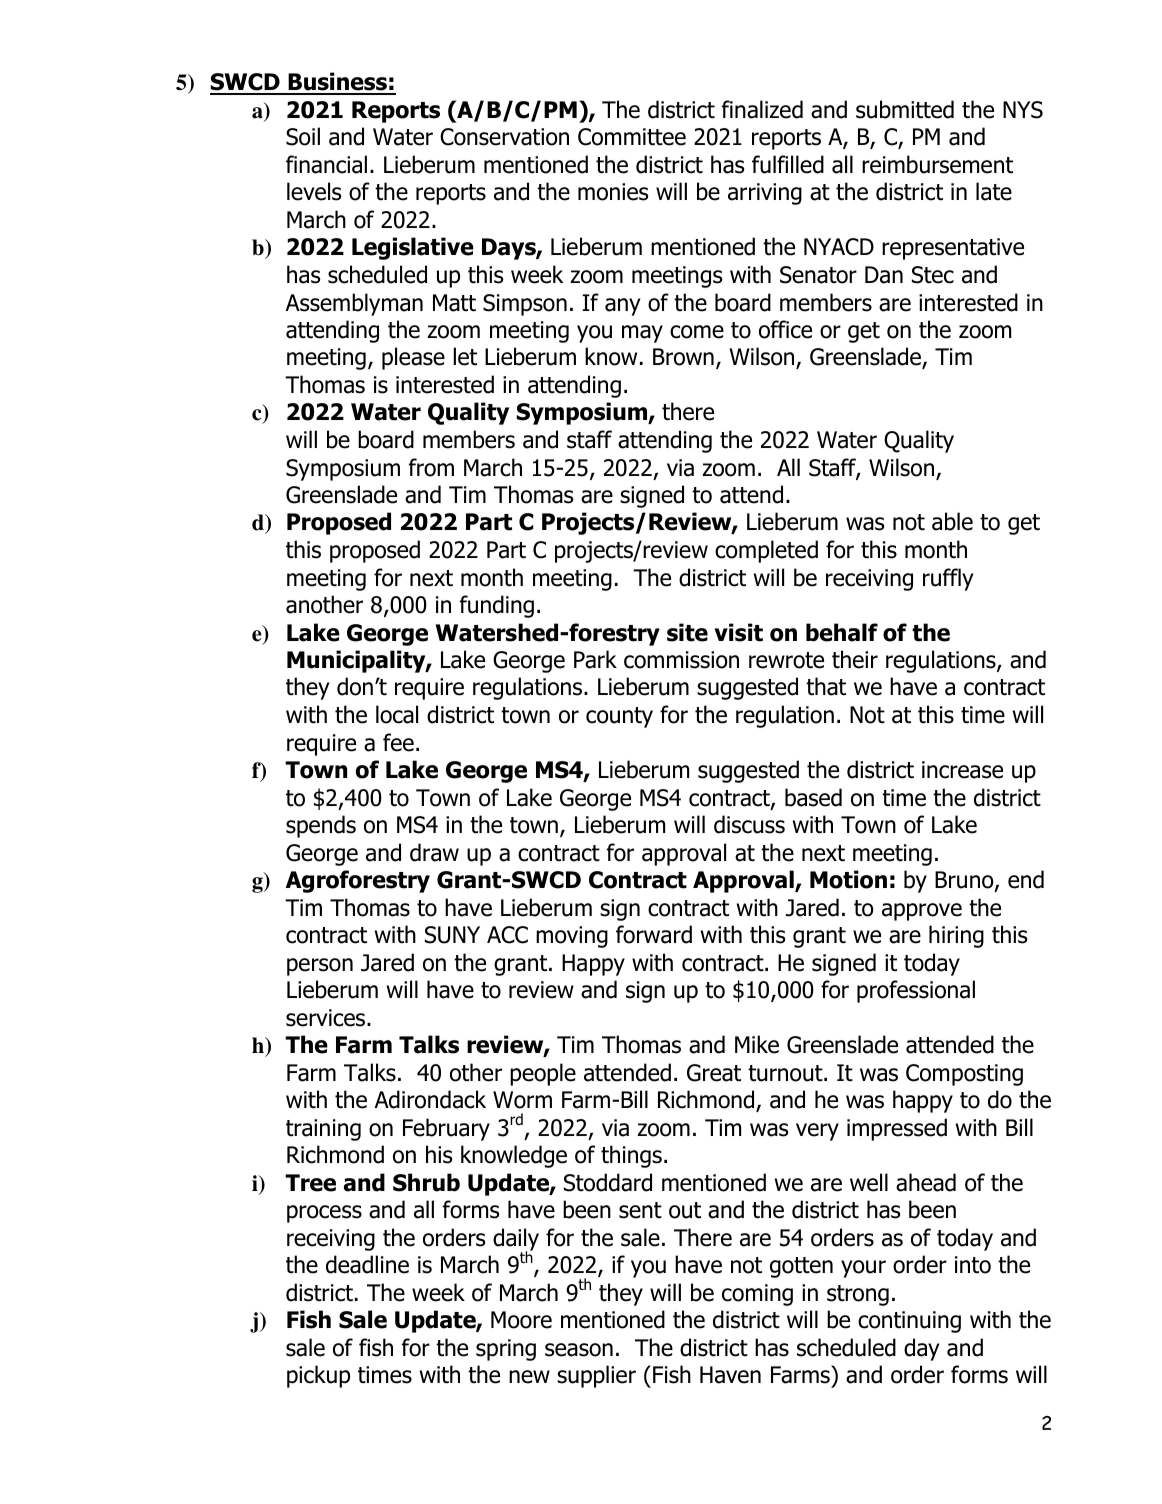 This screenshot has width=1162, height=1504. I want to click on Adirondack, so click(430, 1099).
